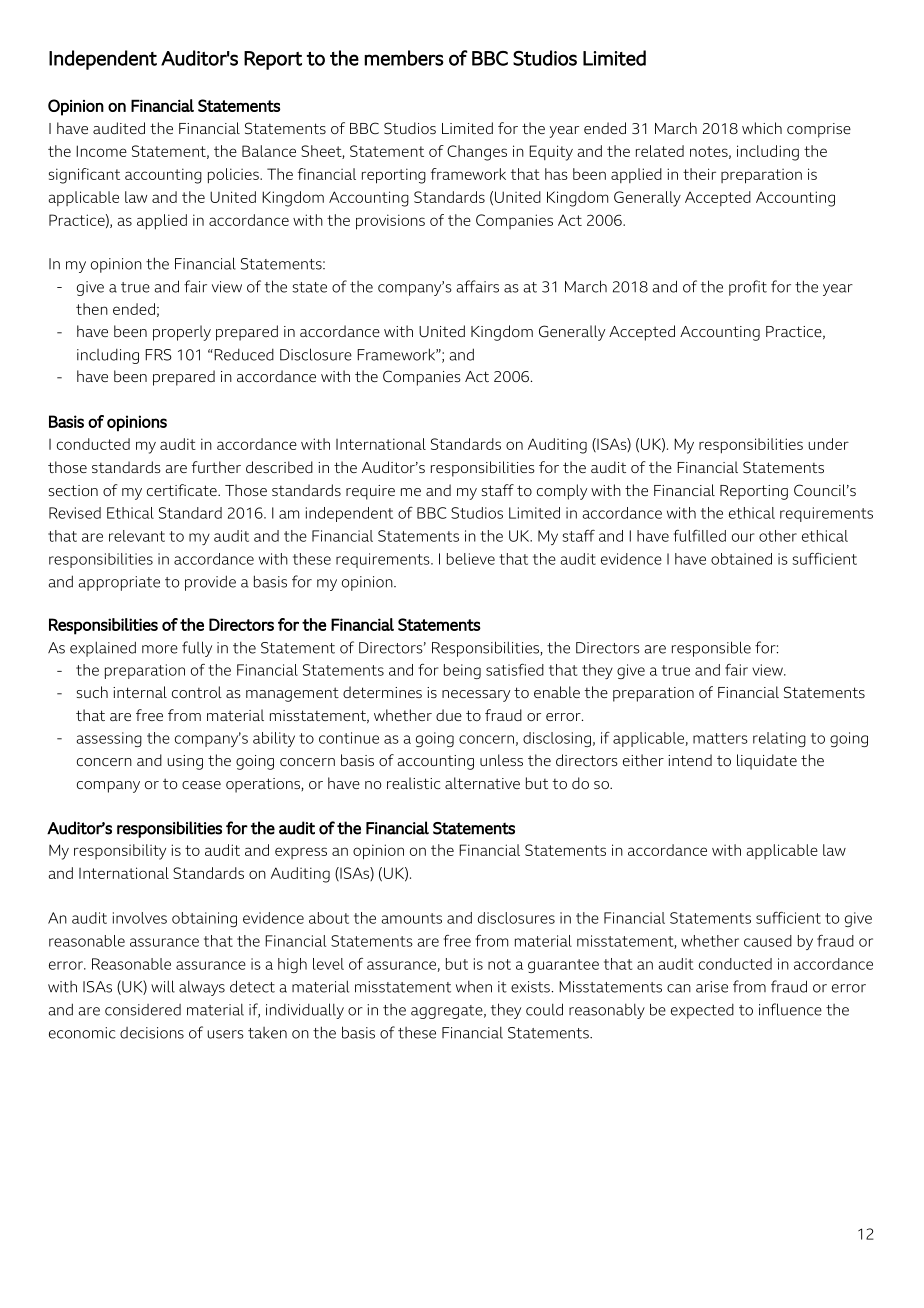  Describe the element at coordinates (562, 492) in the image. I see `comply` at that location.
